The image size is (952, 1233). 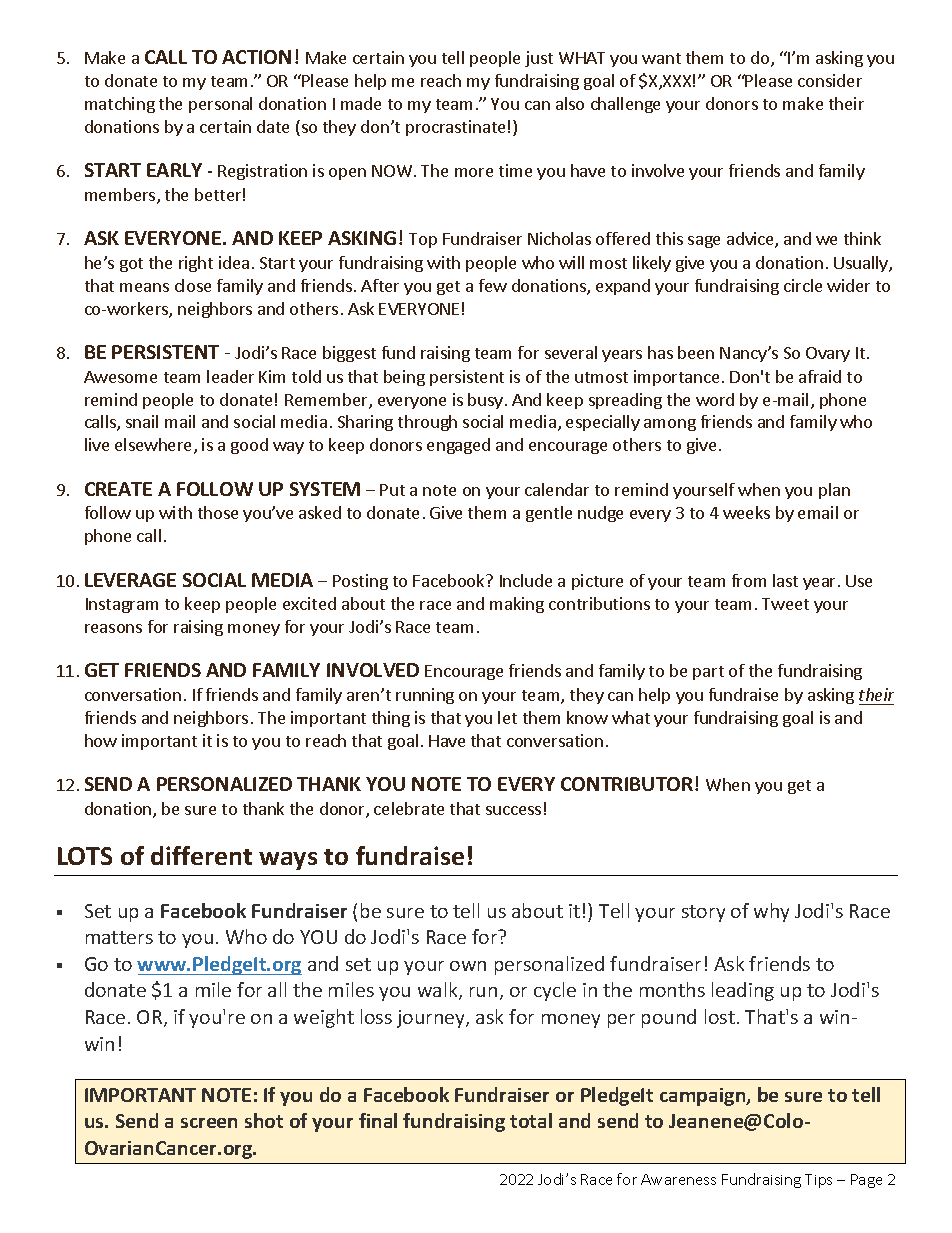 I want to click on word, so click(x=715, y=399).
